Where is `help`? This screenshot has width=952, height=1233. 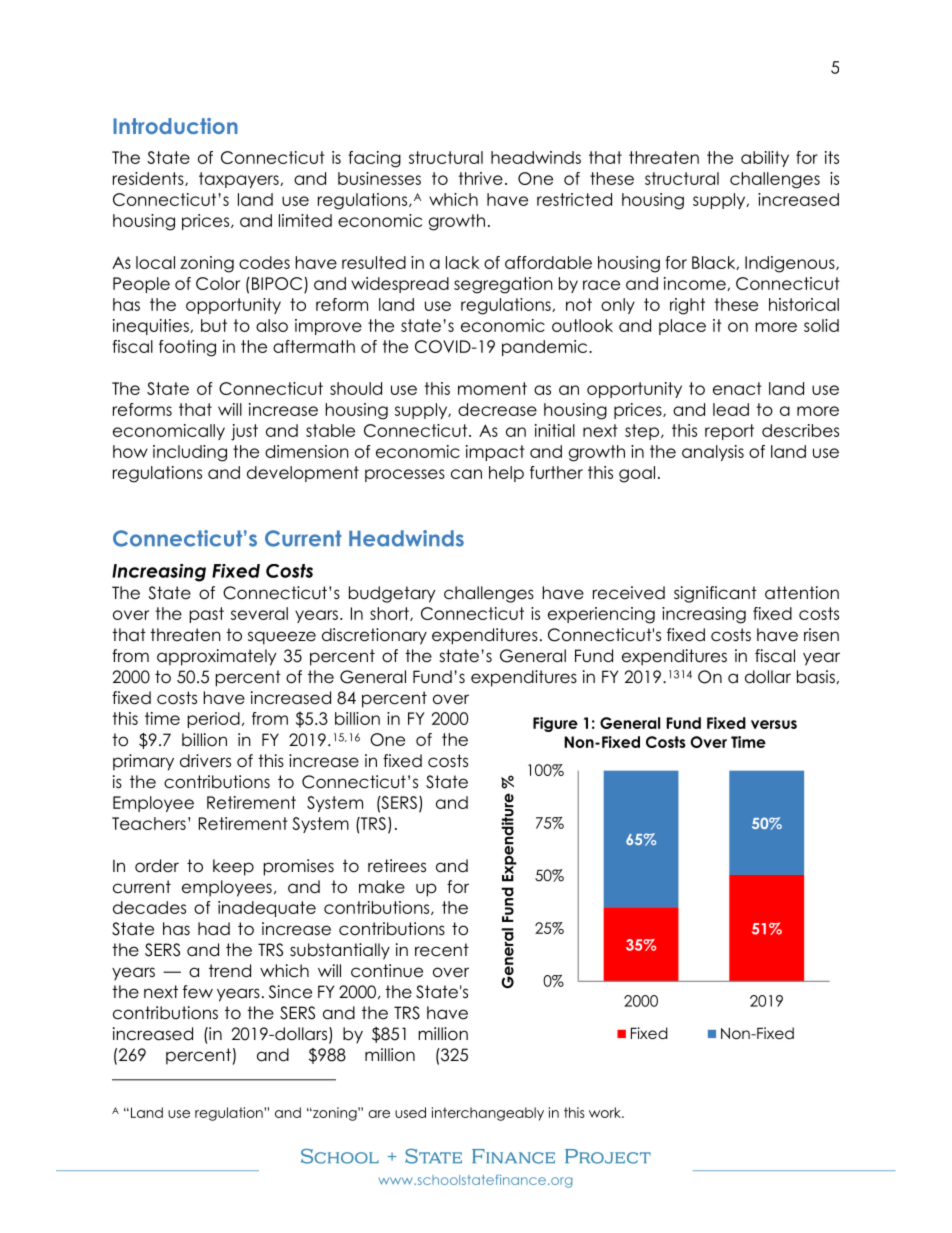
help is located at coordinates (506, 474).
